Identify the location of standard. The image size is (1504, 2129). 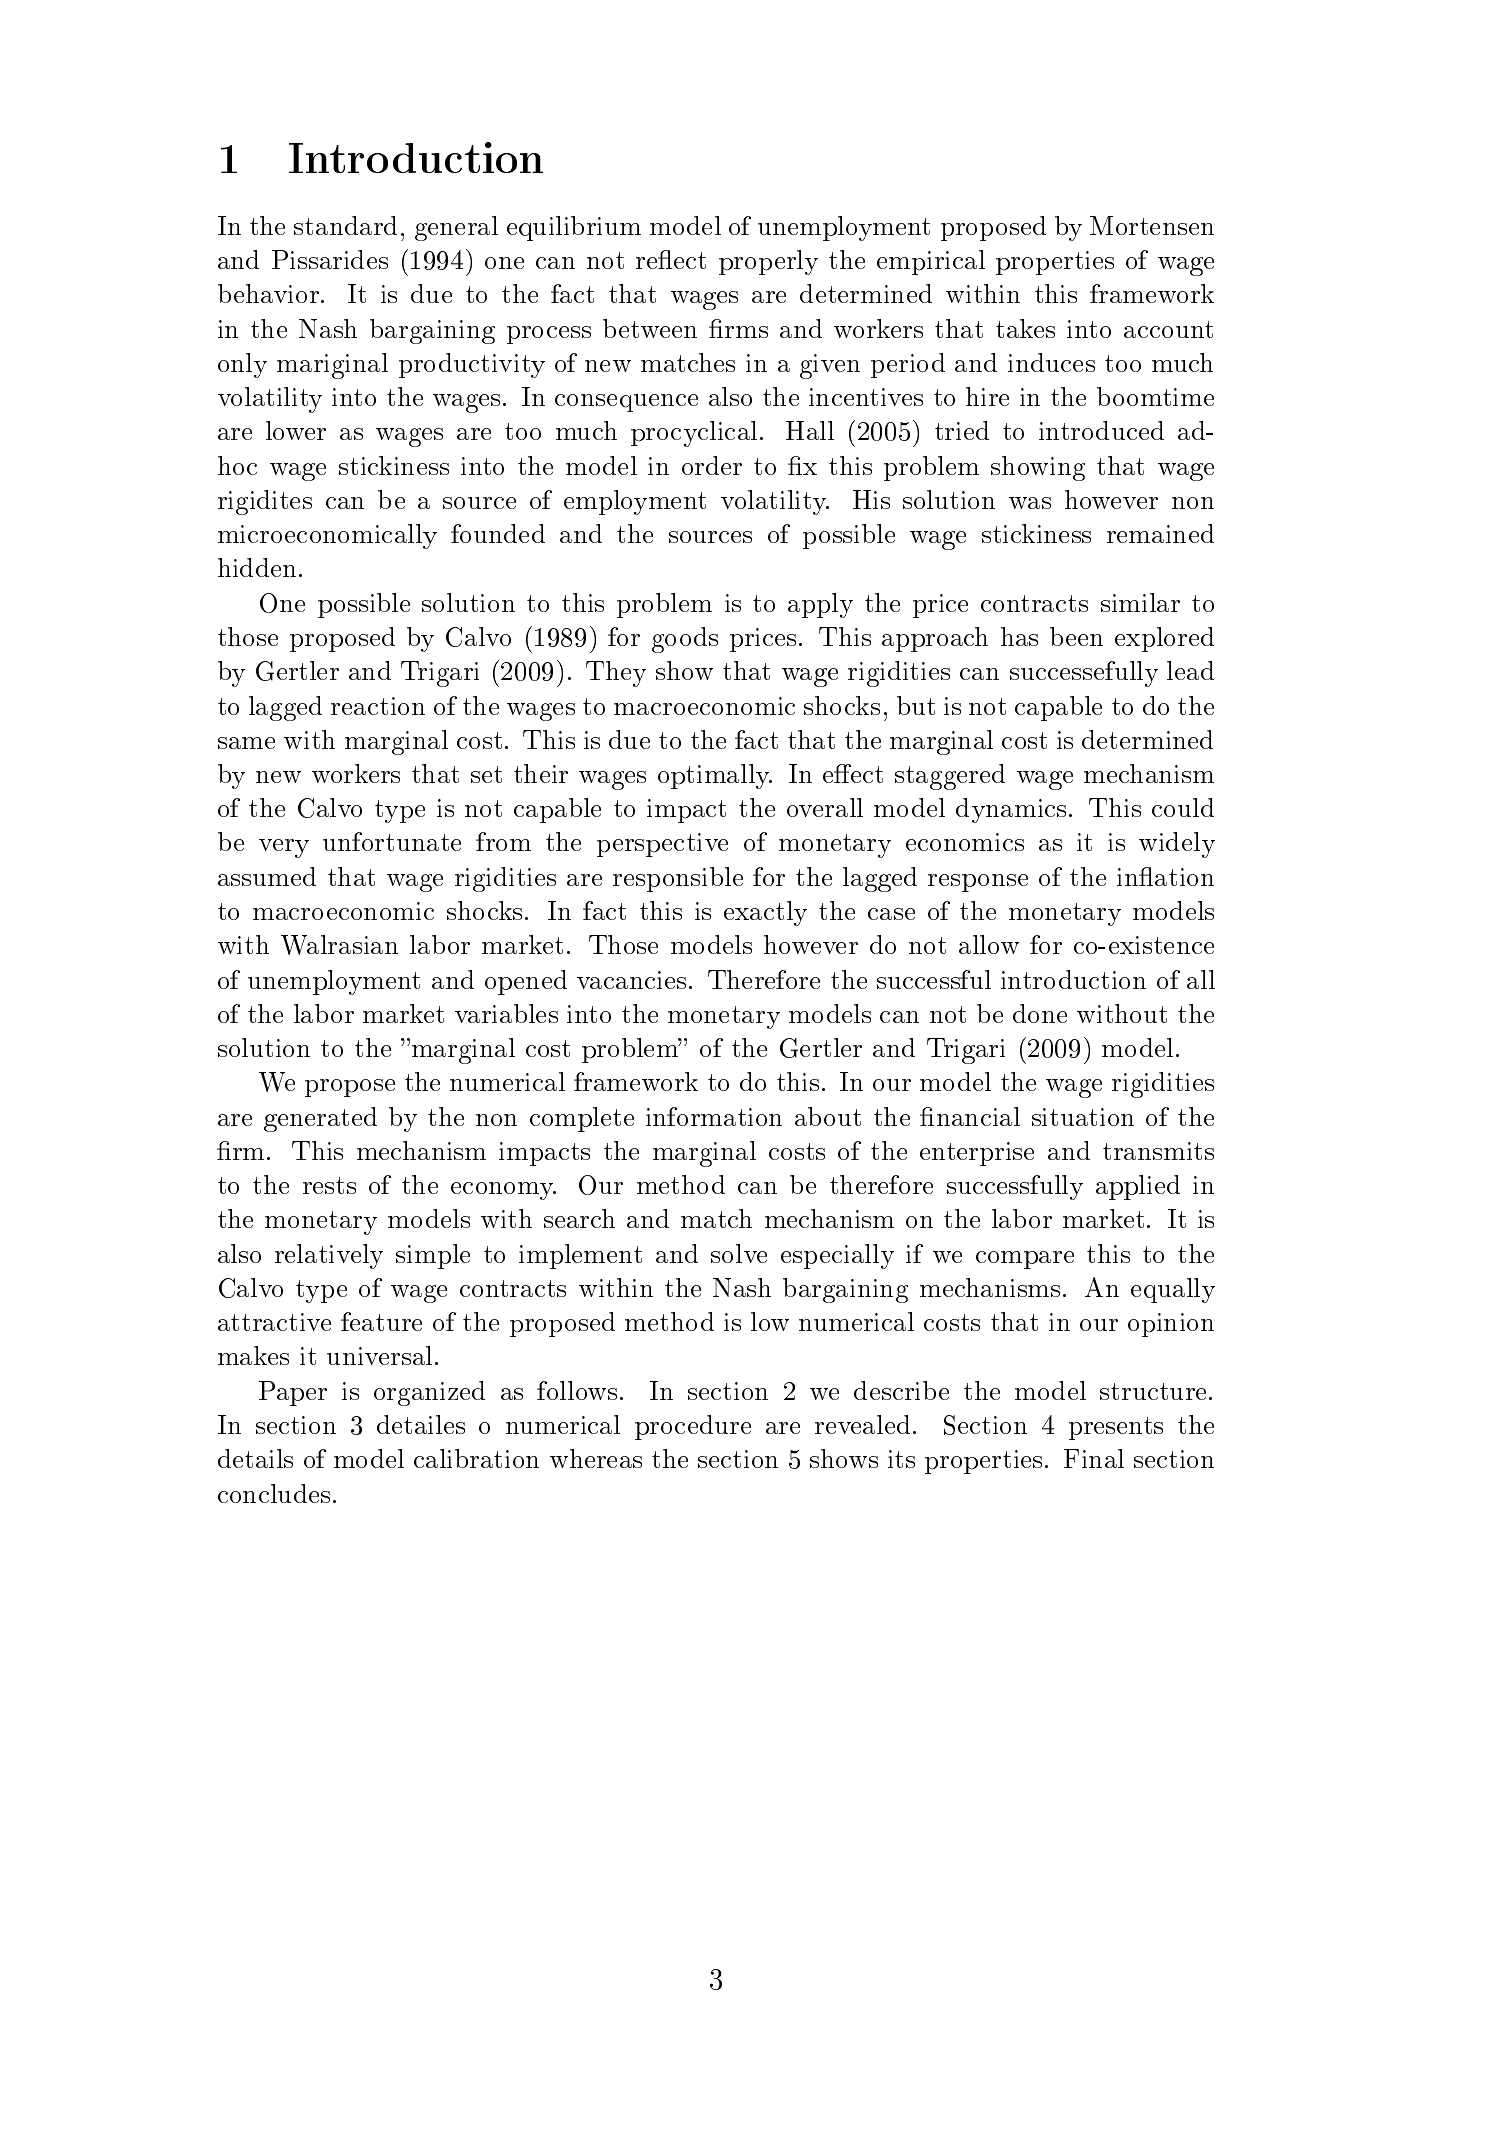
(345, 225).
